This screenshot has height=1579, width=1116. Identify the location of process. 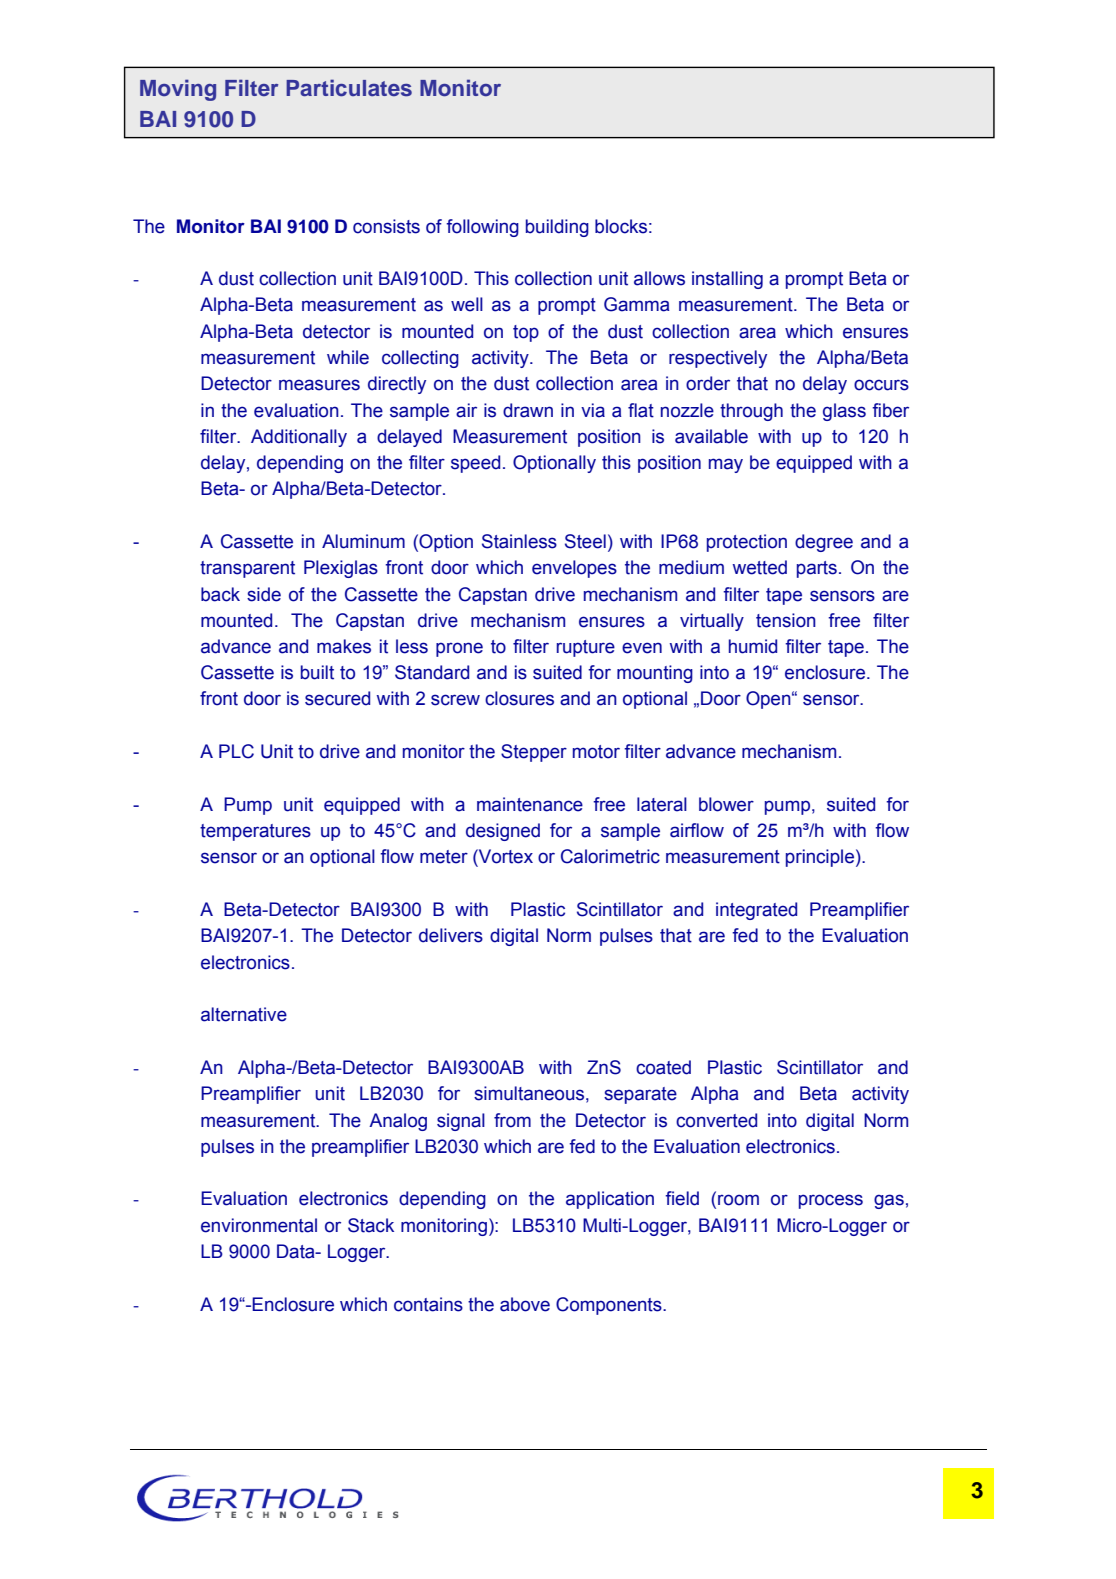
(831, 1201).
